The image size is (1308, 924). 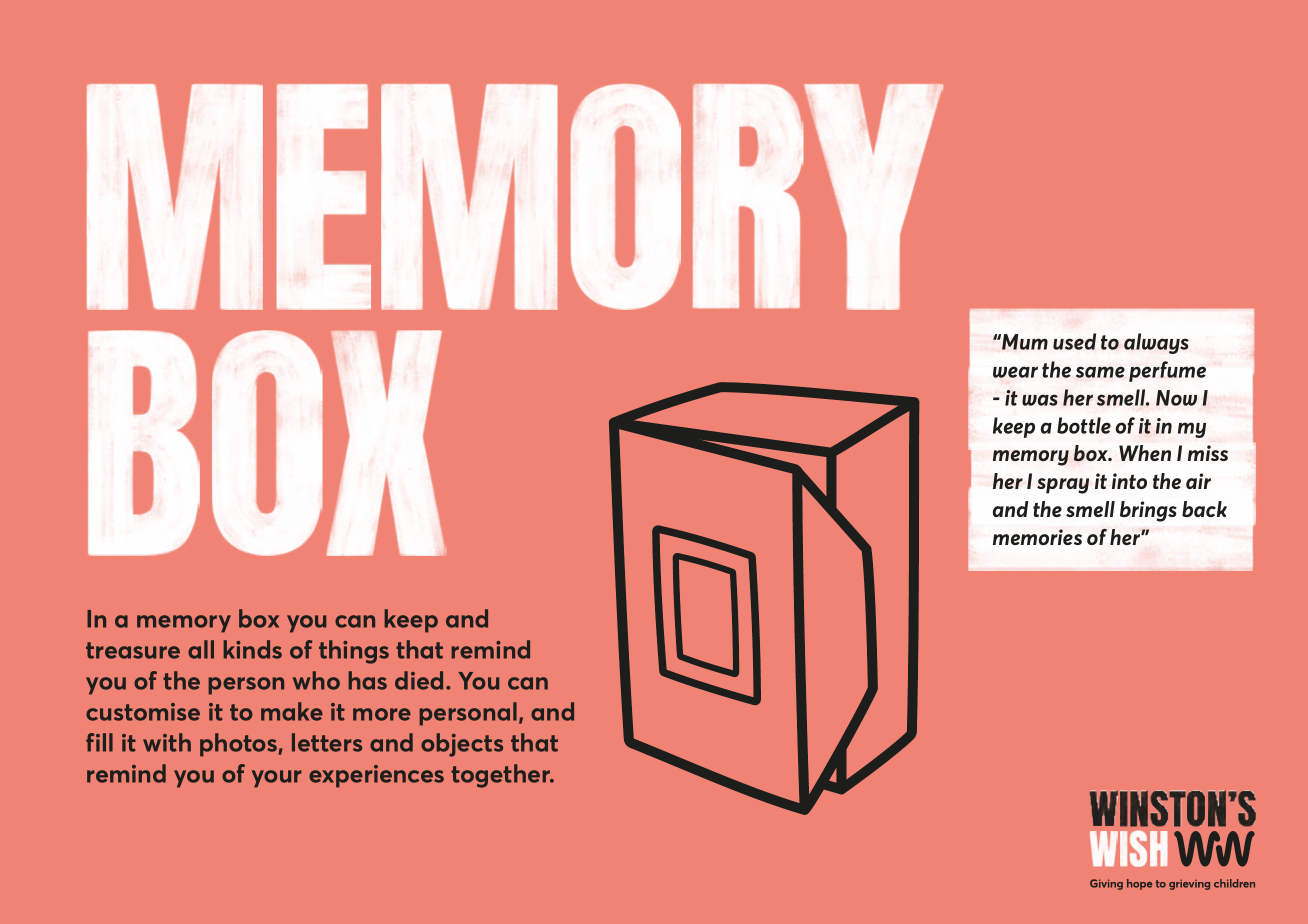 I want to click on has, so click(x=368, y=680).
